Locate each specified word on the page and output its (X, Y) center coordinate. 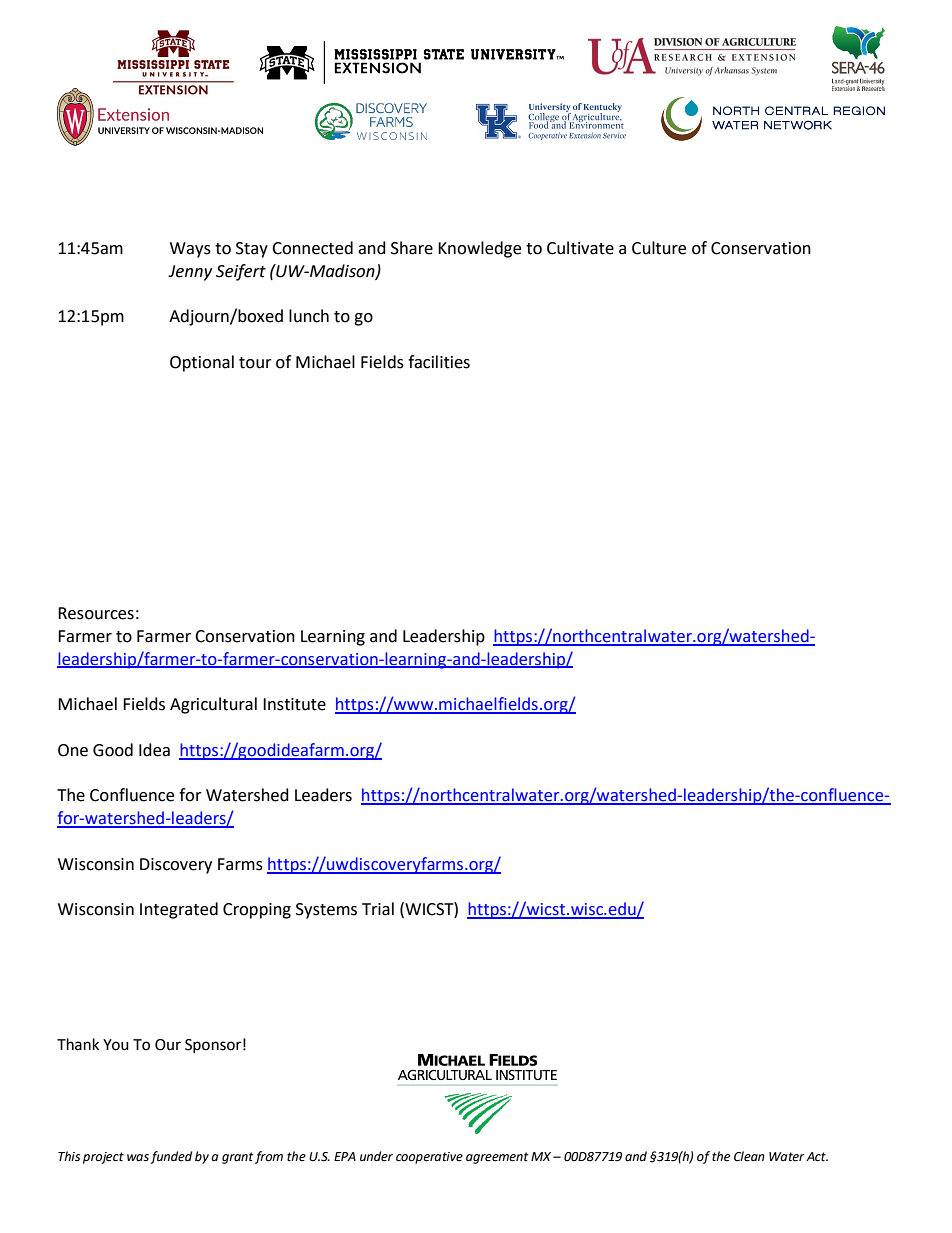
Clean (749, 1156)
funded (171, 1157)
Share (412, 248)
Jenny (190, 273)
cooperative (429, 1158)
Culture (659, 248)
